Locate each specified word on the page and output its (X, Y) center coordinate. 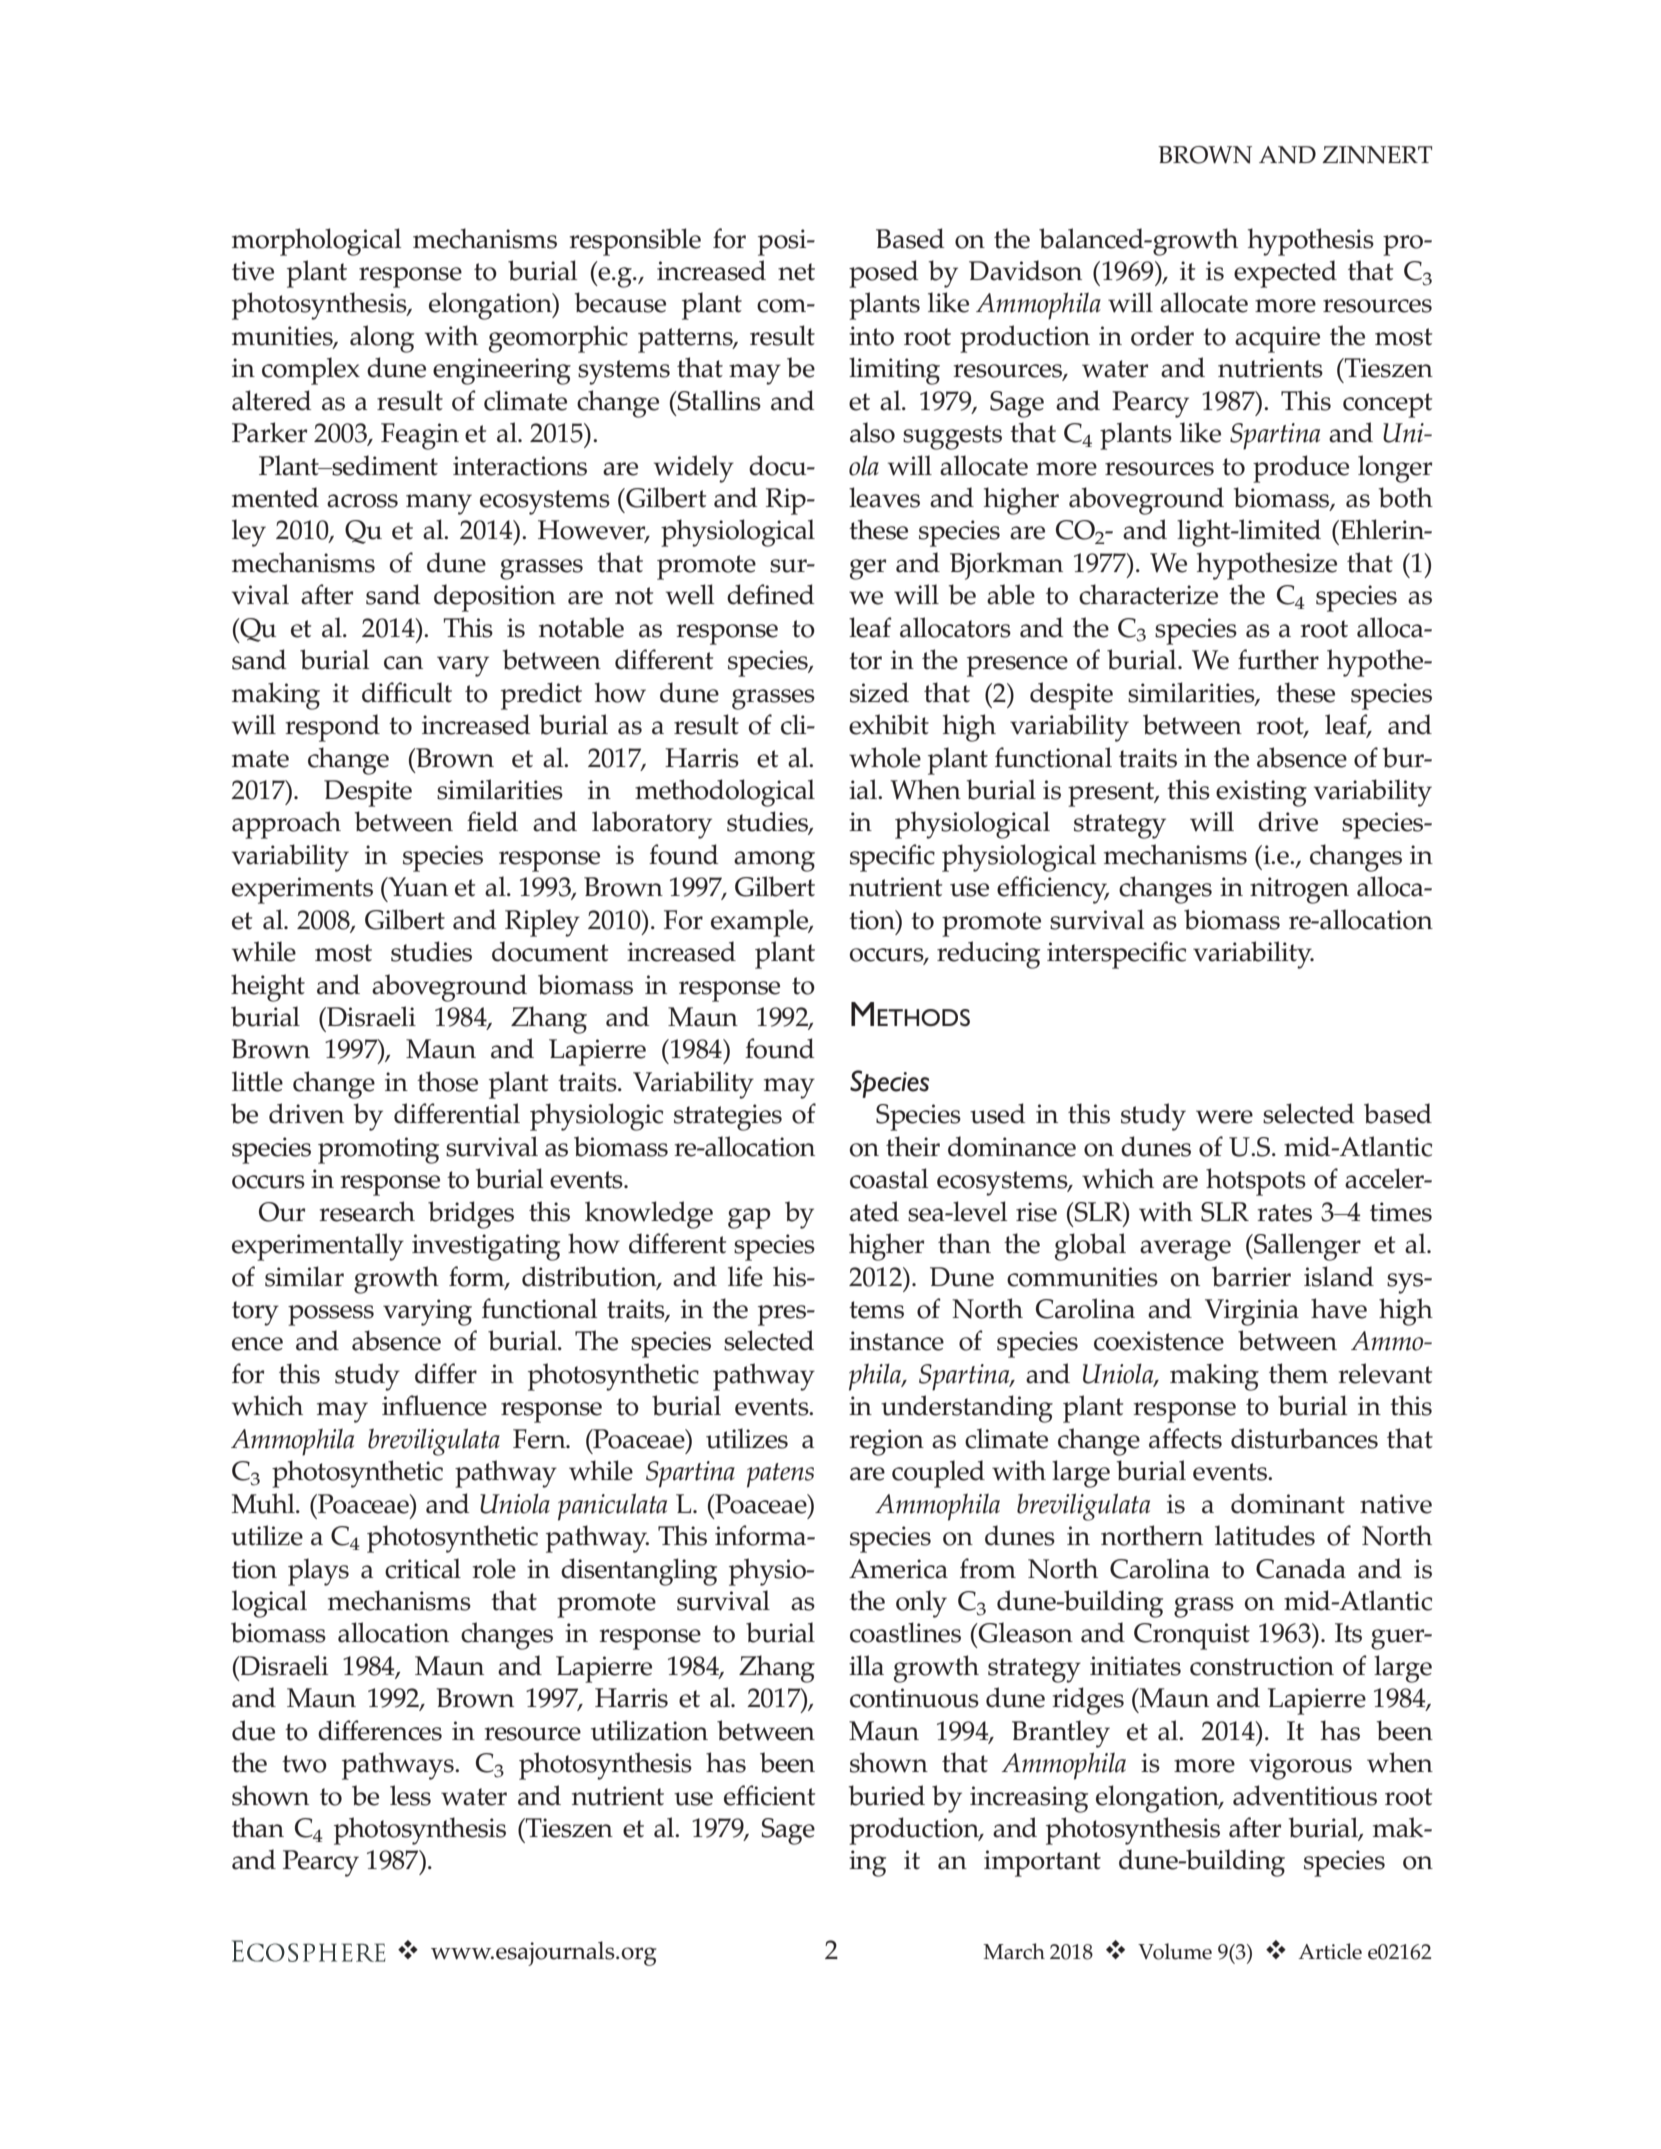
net (796, 272)
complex (311, 371)
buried (887, 1795)
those (447, 1081)
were (1224, 1117)
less (410, 1795)
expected (1285, 274)
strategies (728, 1117)
